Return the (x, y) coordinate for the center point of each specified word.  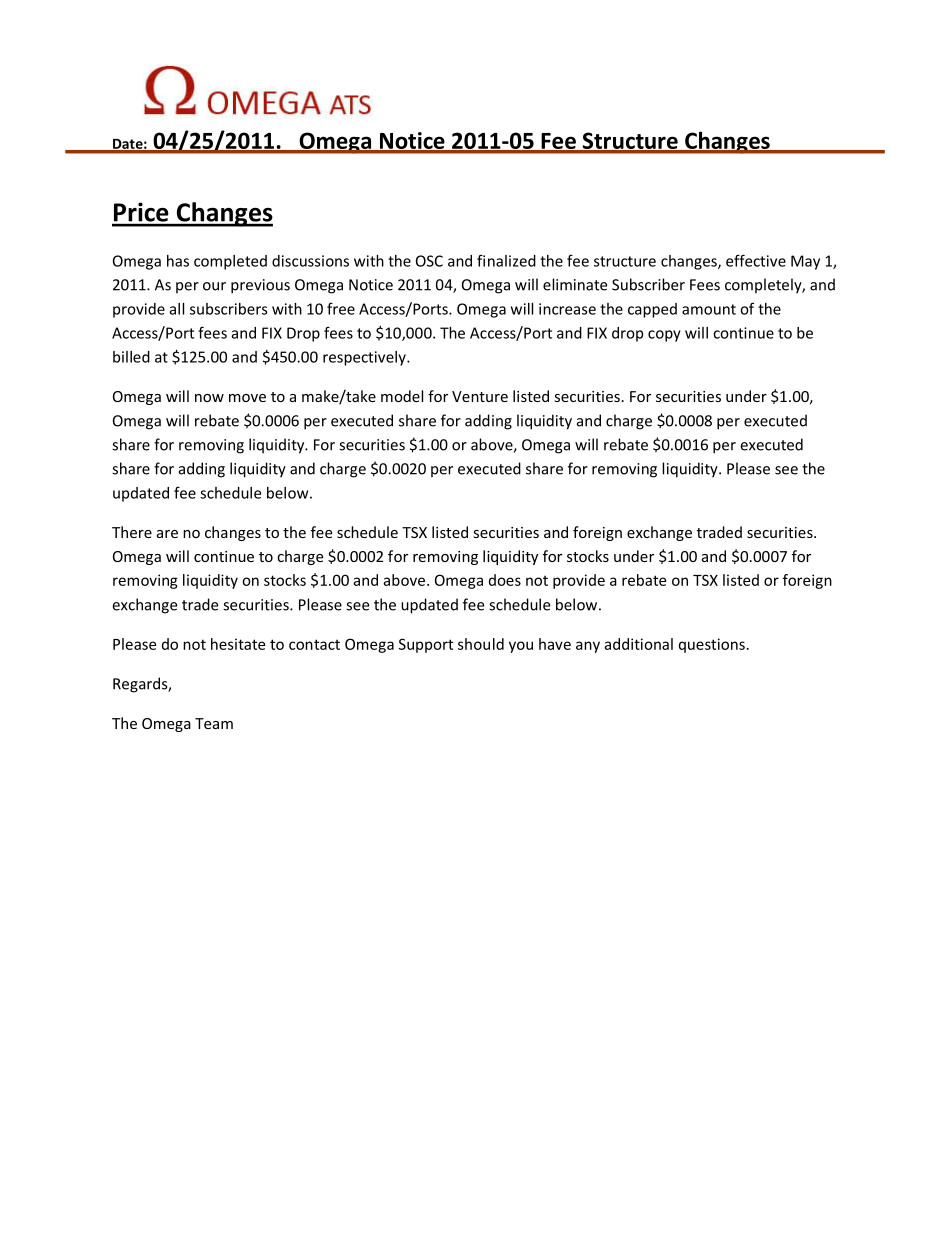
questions (712, 645)
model (402, 396)
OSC (429, 261)
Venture (480, 396)
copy (664, 336)
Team (214, 723)
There (132, 532)
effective (756, 260)
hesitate (238, 644)
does (505, 580)
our (214, 286)
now (209, 398)
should (481, 644)
